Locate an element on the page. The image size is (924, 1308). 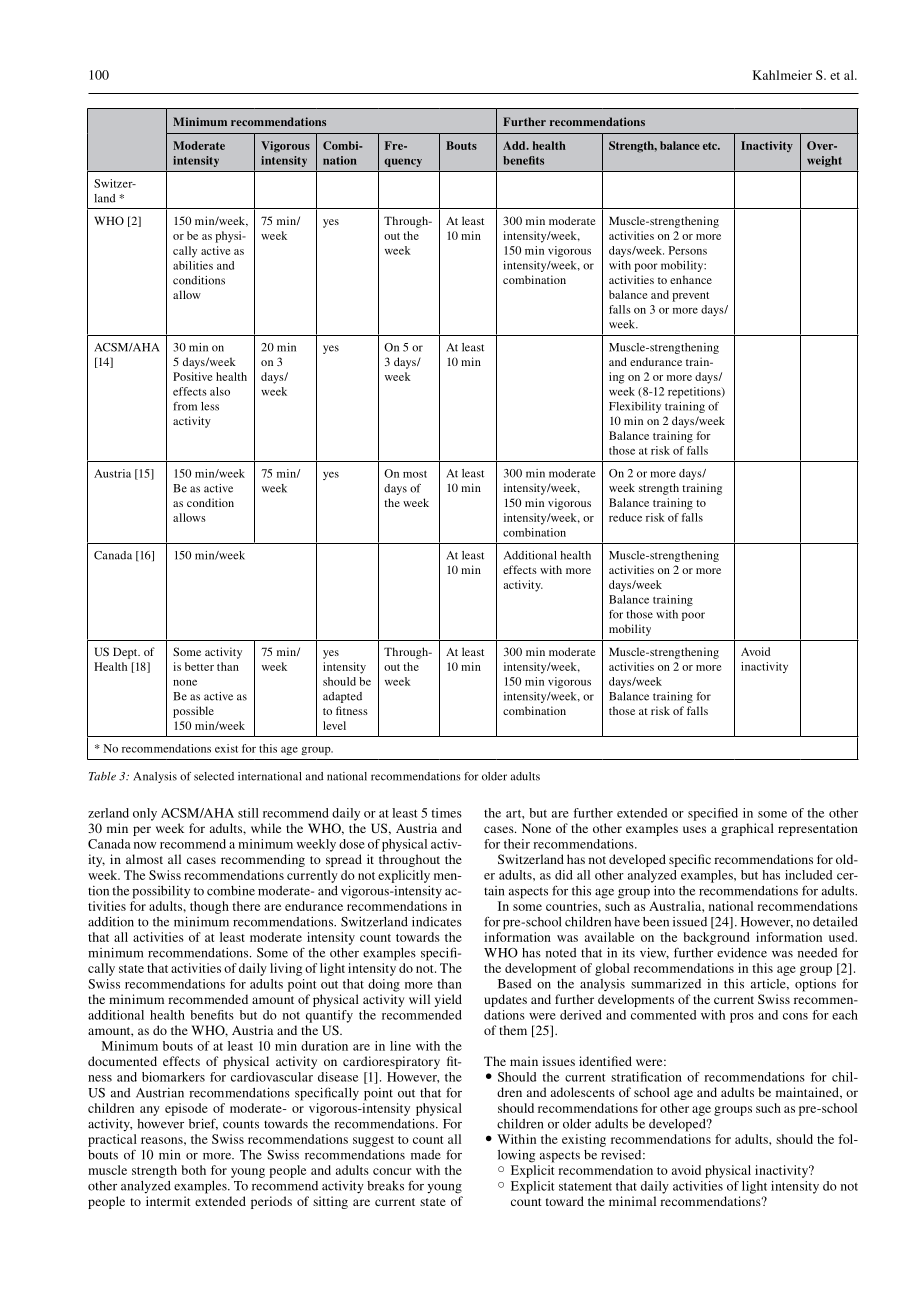
graphical is located at coordinates (747, 829).
